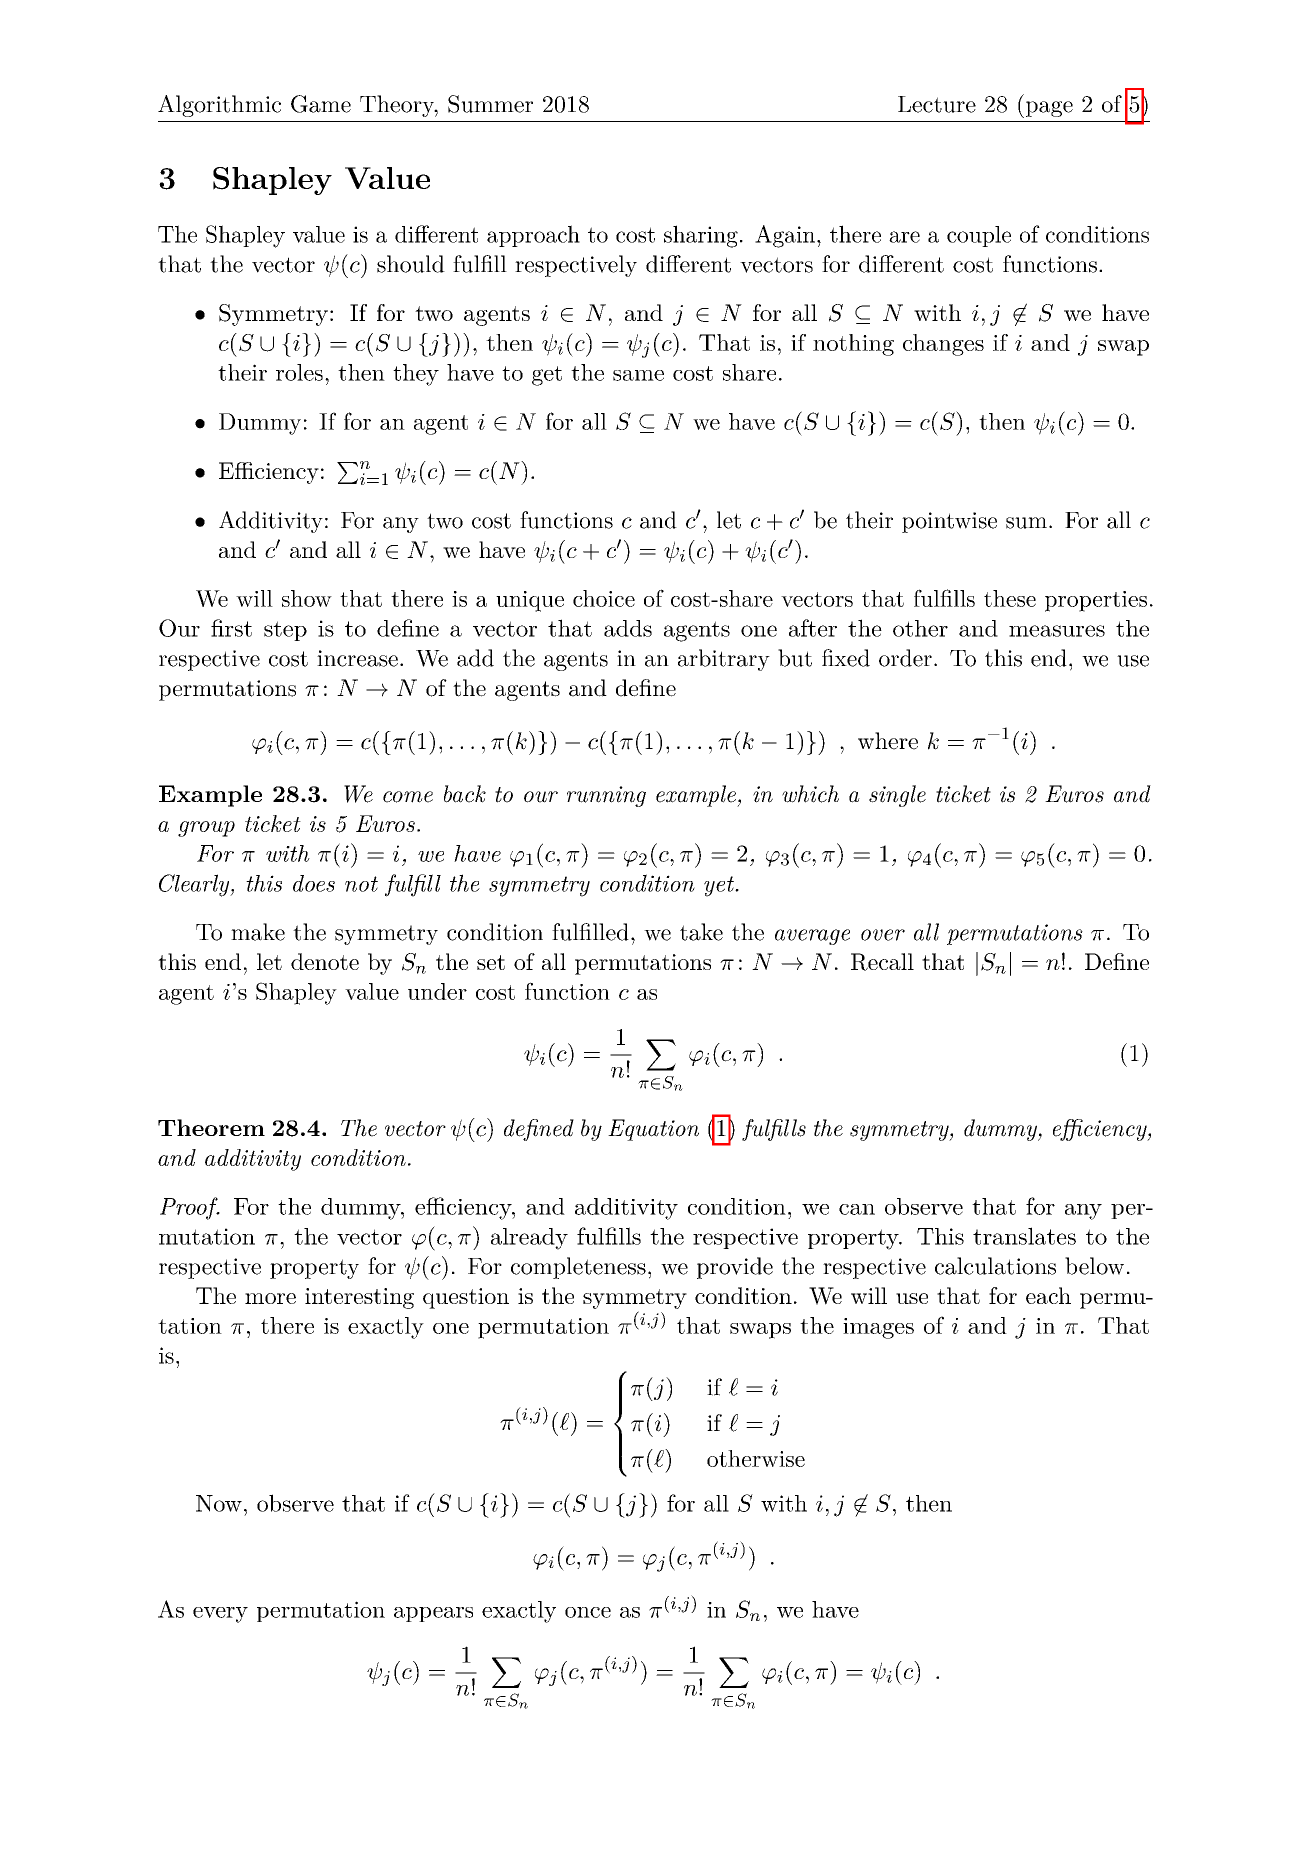  I want to click on does, so click(314, 883).
